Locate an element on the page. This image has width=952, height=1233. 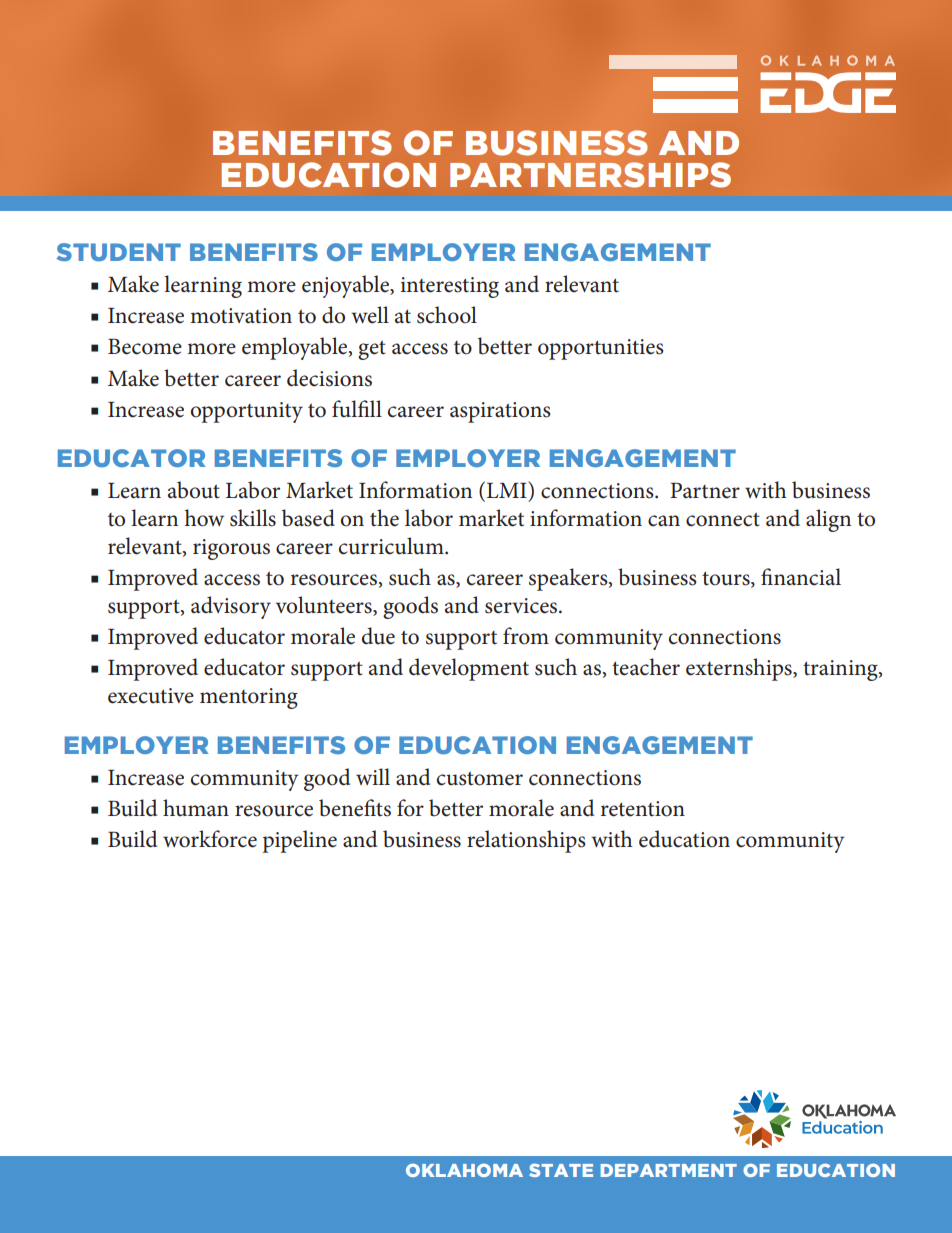
interesting is located at coordinates (450, 287).
